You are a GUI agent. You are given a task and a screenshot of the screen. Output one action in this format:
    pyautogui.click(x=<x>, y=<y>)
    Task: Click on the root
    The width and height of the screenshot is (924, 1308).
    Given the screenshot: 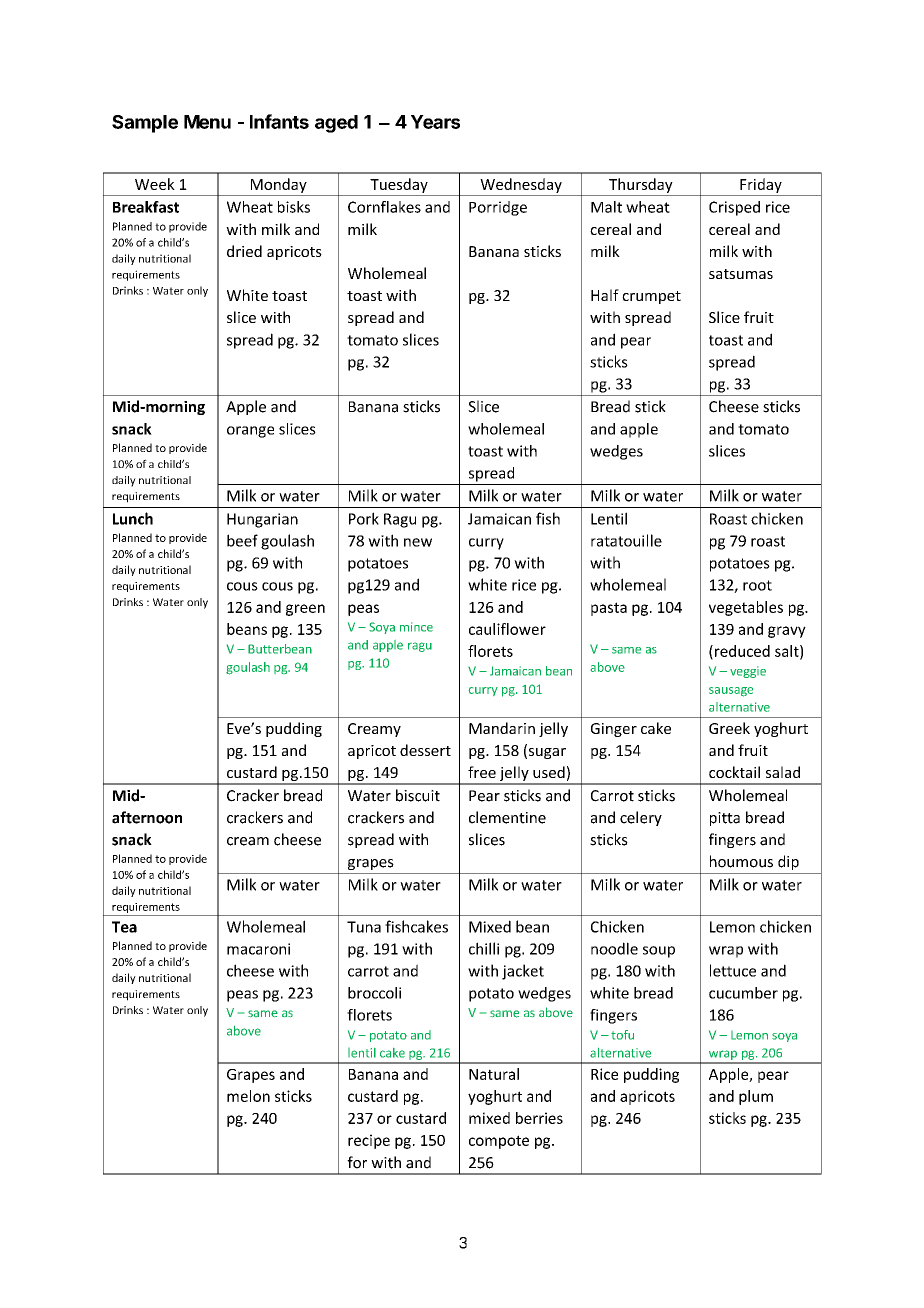 What is the action you would take?
    pyautogui.click(x=757, y=585)
